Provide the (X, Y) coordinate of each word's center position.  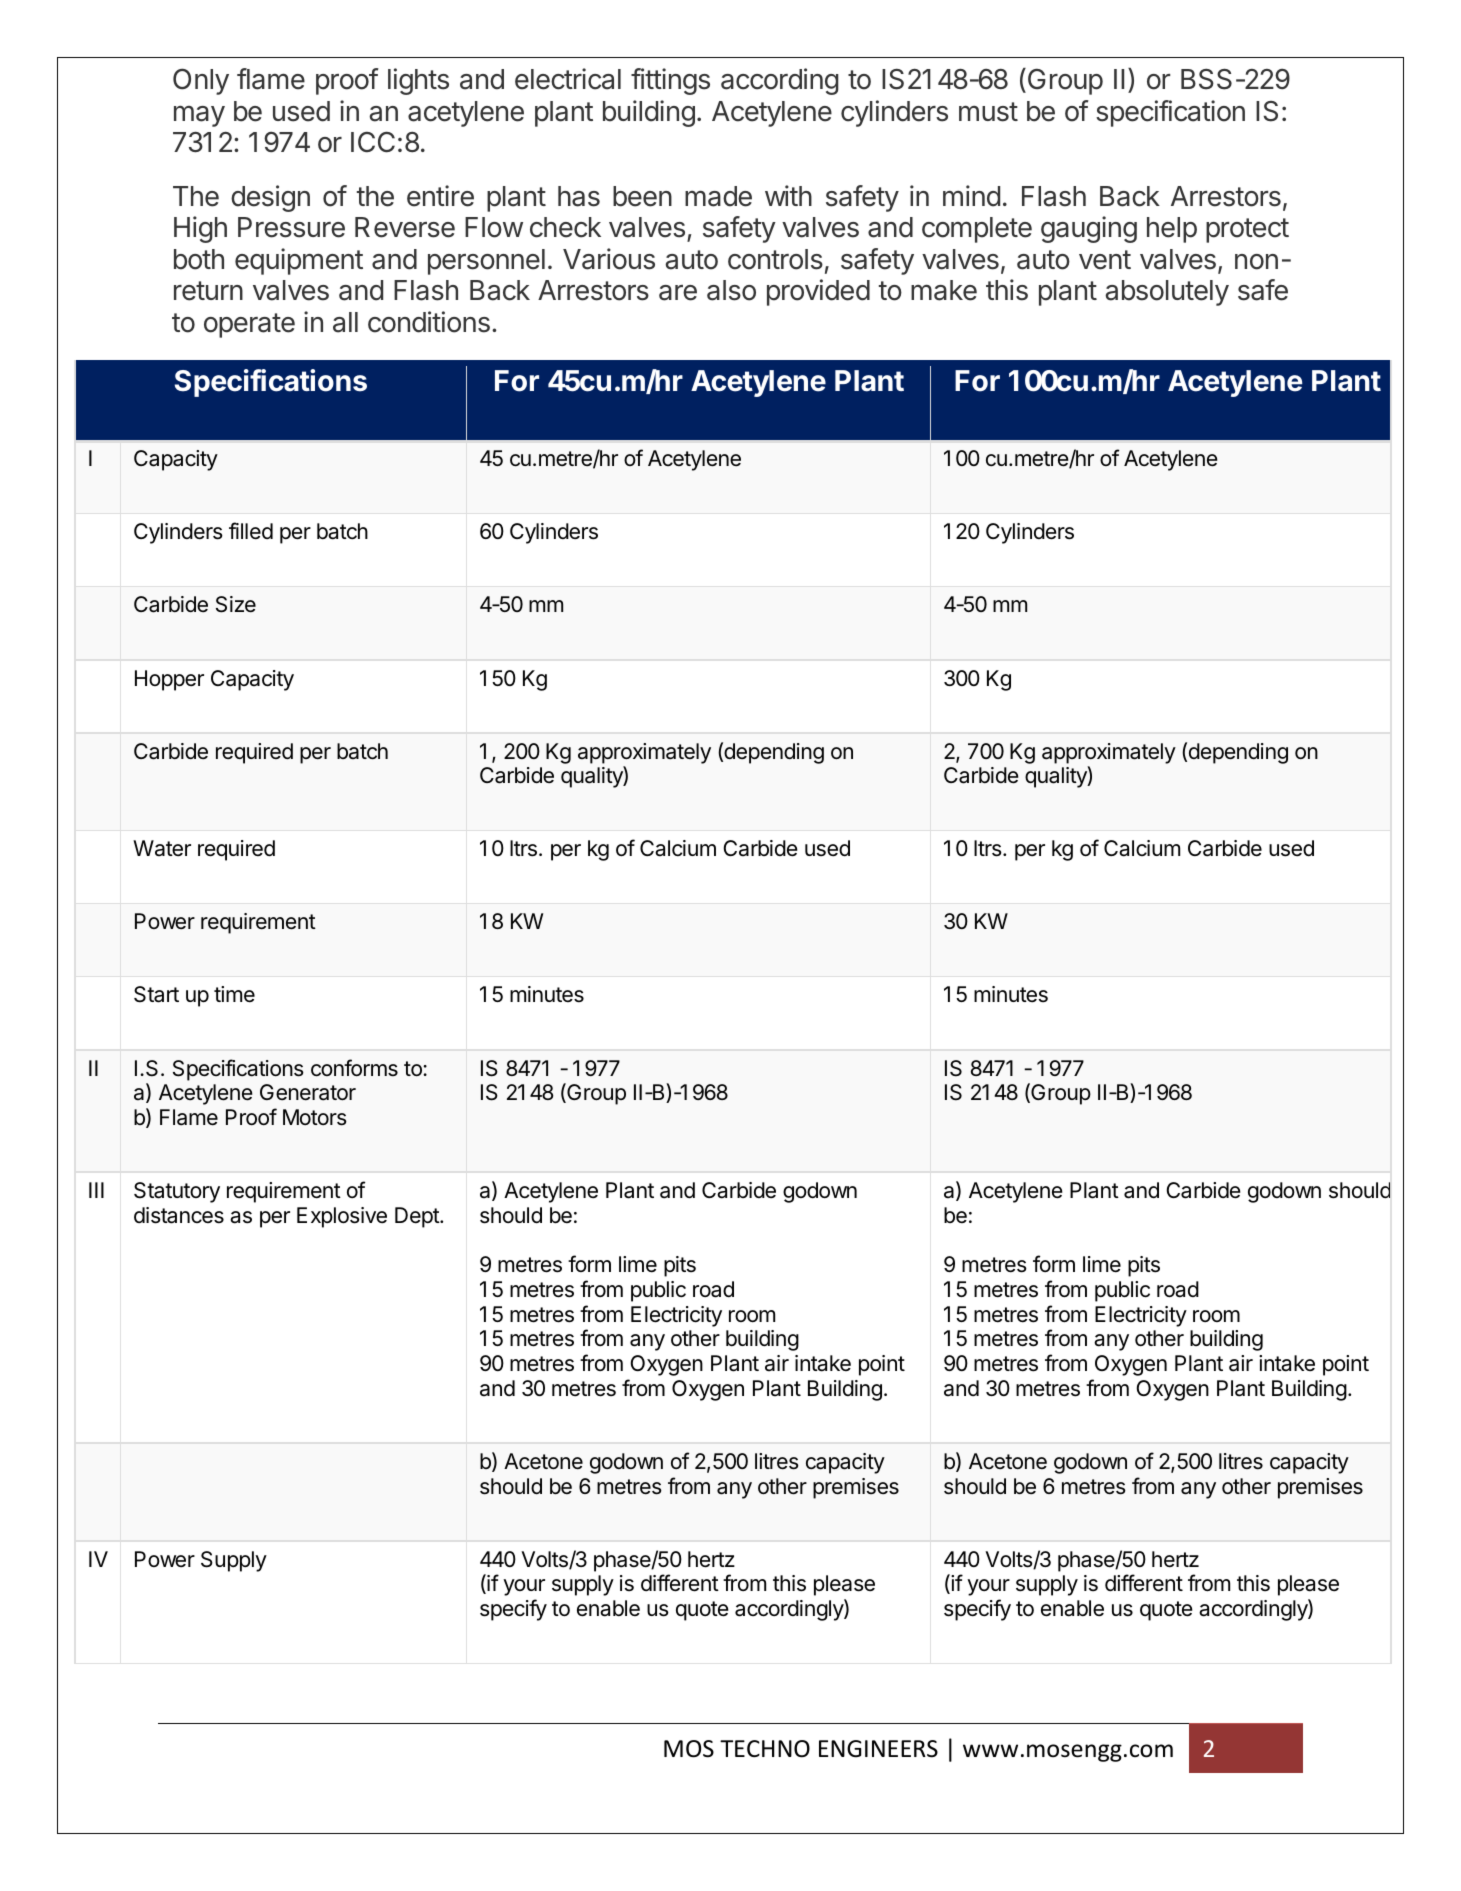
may (199, 116)
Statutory (177, 1192)
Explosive (342, 1217)
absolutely (1167, 293)
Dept (418, 1217)
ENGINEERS (878, 1749)
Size (236, 604)
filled (251, 531)
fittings (670, 81)
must (988, 112)
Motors (315, 1117)
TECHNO (765, 1749)
